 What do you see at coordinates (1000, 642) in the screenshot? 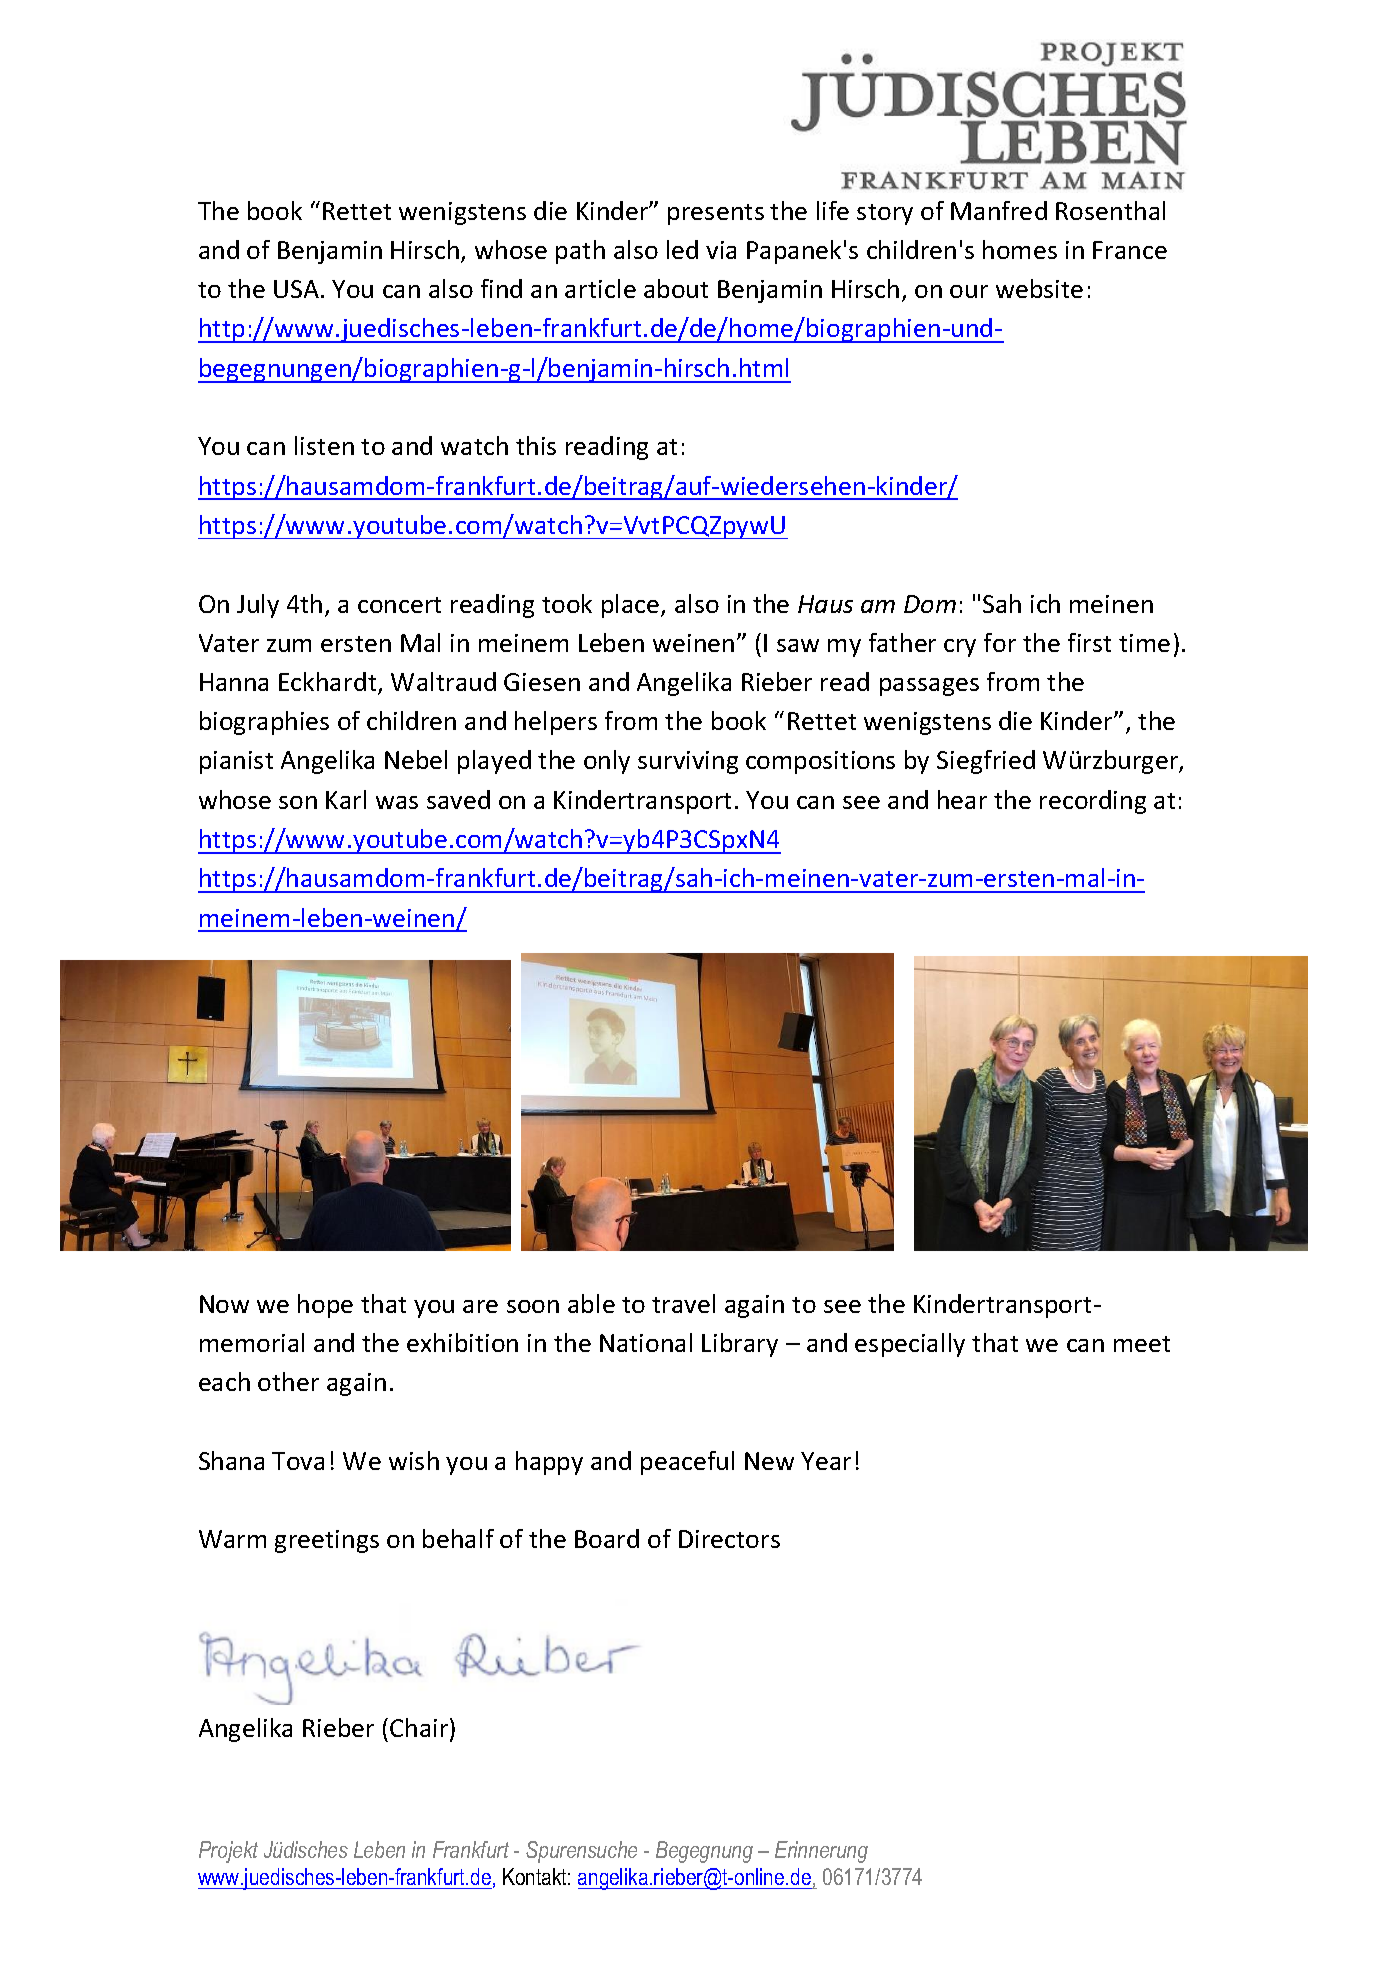
I see `for` at bounding box center [1000, 642].
